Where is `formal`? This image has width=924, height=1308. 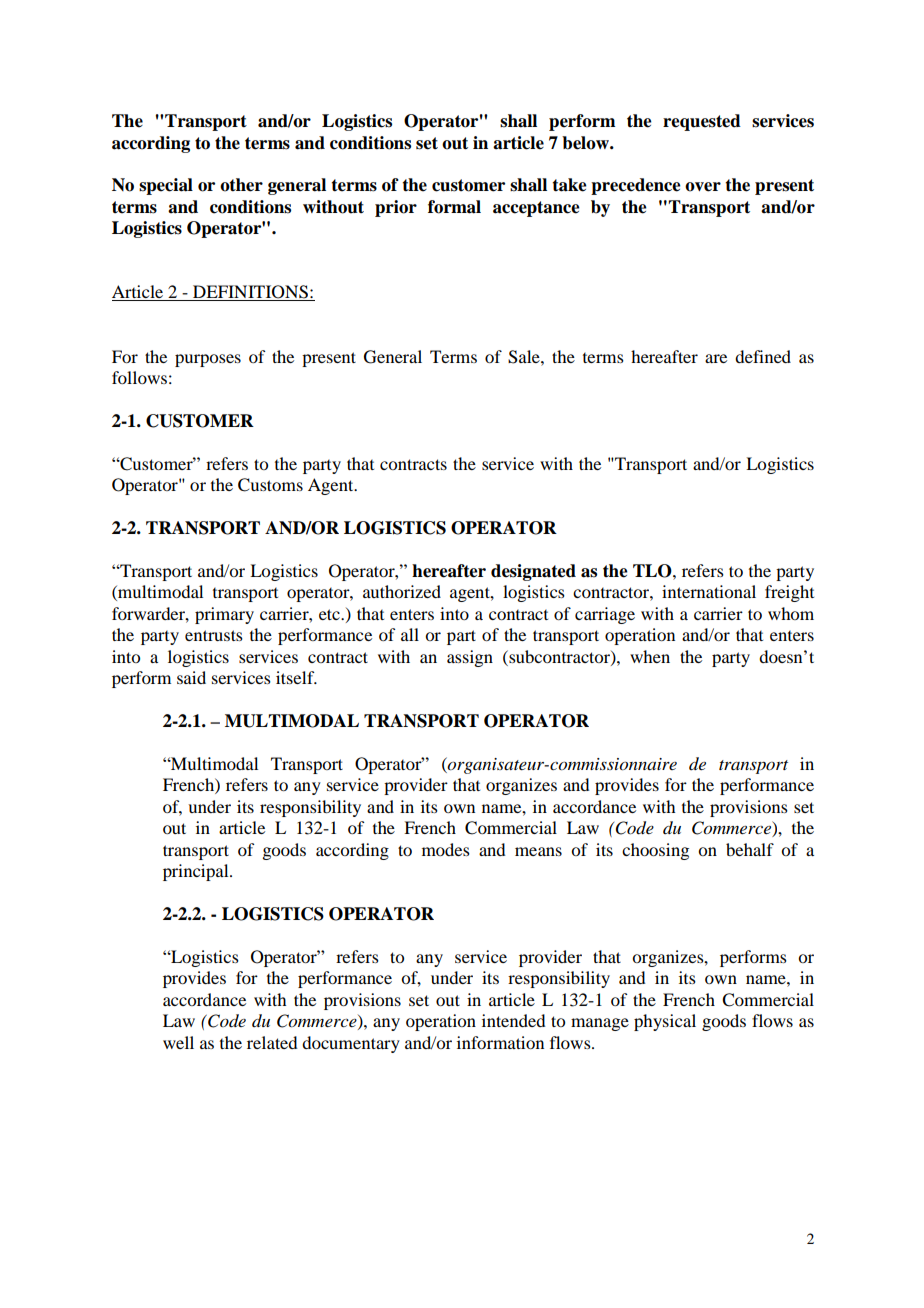 formal is located at coordinates (454, 207).
